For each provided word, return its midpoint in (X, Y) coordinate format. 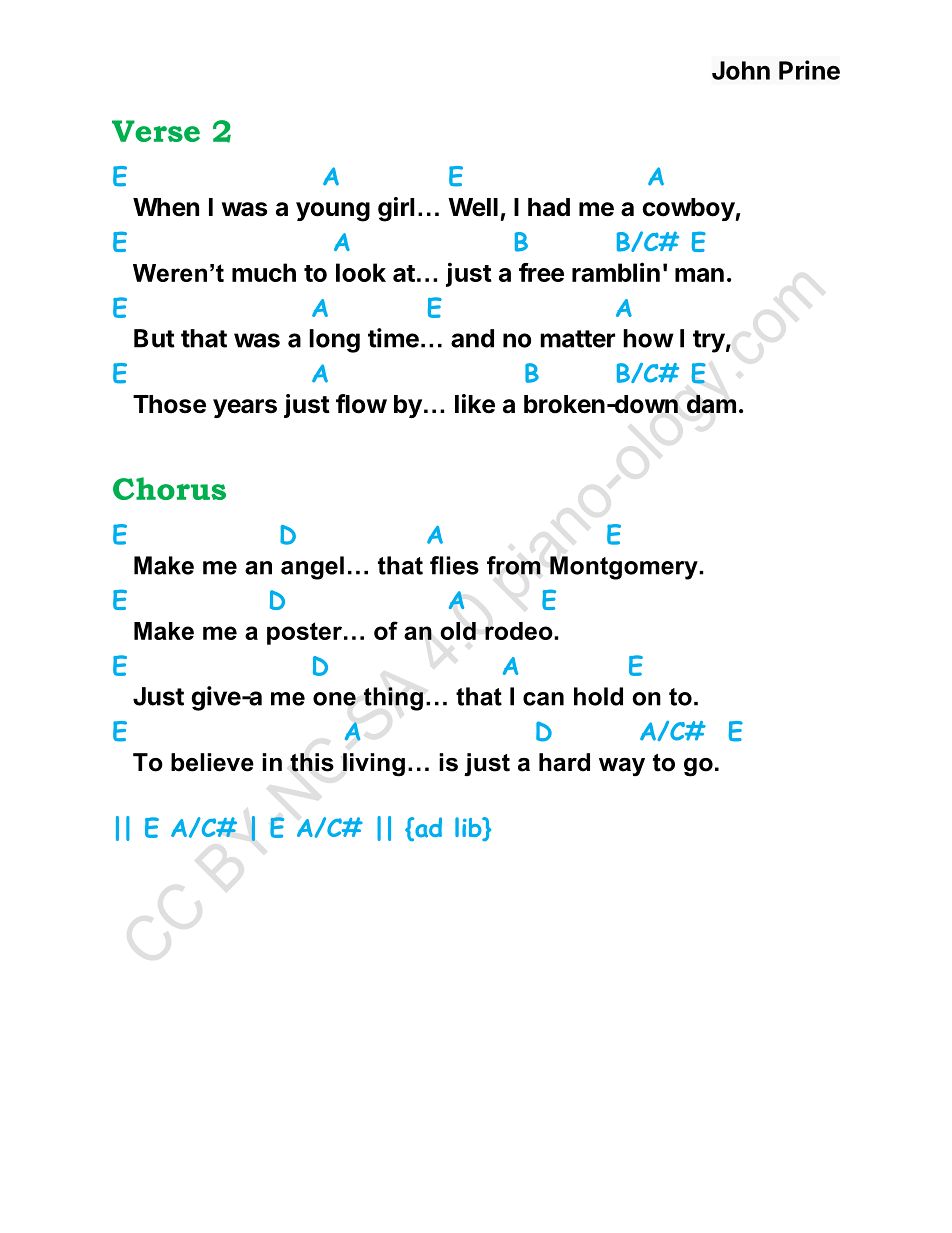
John (741, 70)
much (264, 272)
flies (454, 565)
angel (312, 568)
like (475, 404)
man (699, 275)
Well (473, 207)
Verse (156, 131)
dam (711, 404)
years (245, 408)
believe (212, 762)
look (361, 272)
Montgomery (625, 568)
